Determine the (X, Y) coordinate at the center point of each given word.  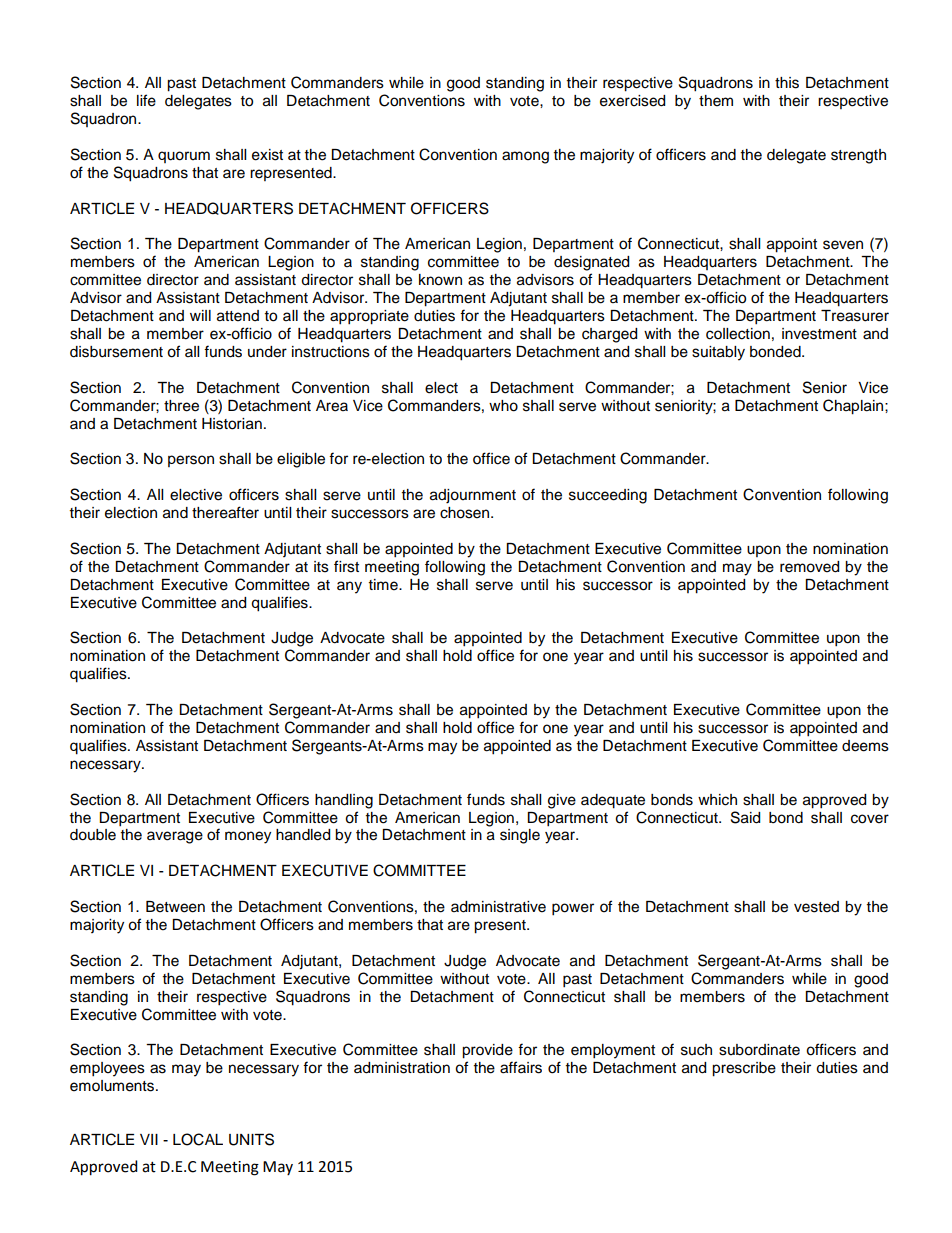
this (787, 83)
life (146, 100)
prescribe (744, 1069)
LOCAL (198, 1139)
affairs (521, 1067)
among (525, 157)
